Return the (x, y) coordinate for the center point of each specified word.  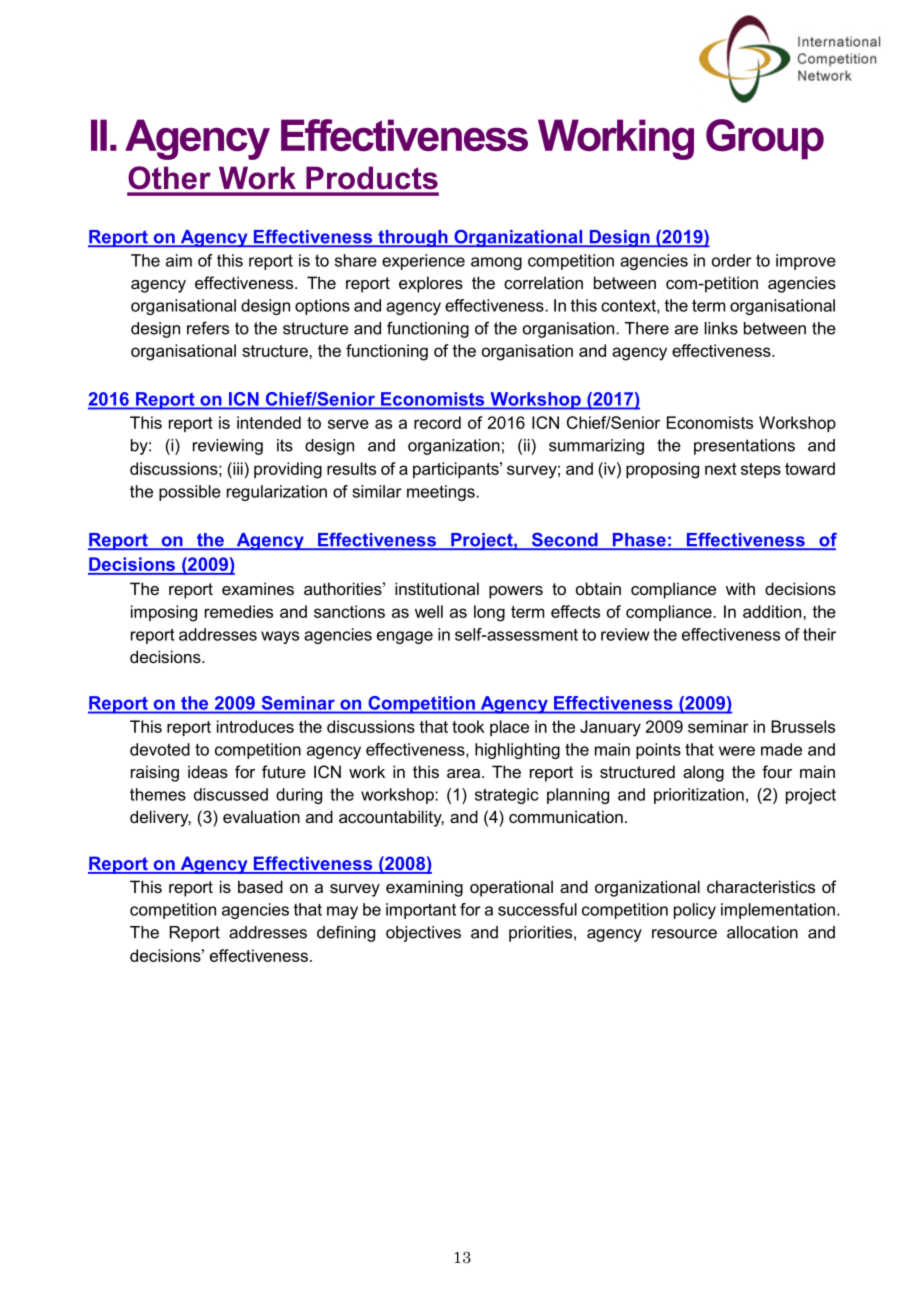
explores (431, 284)
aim (179, 260)
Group (765, 139)
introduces (255, 726)
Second (564, 541)
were (737, 751)
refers (208, 328)
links (721, 328)
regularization (277, 493)
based (260, 886)
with (740, 588)
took (468, 726)
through (413, 239)
